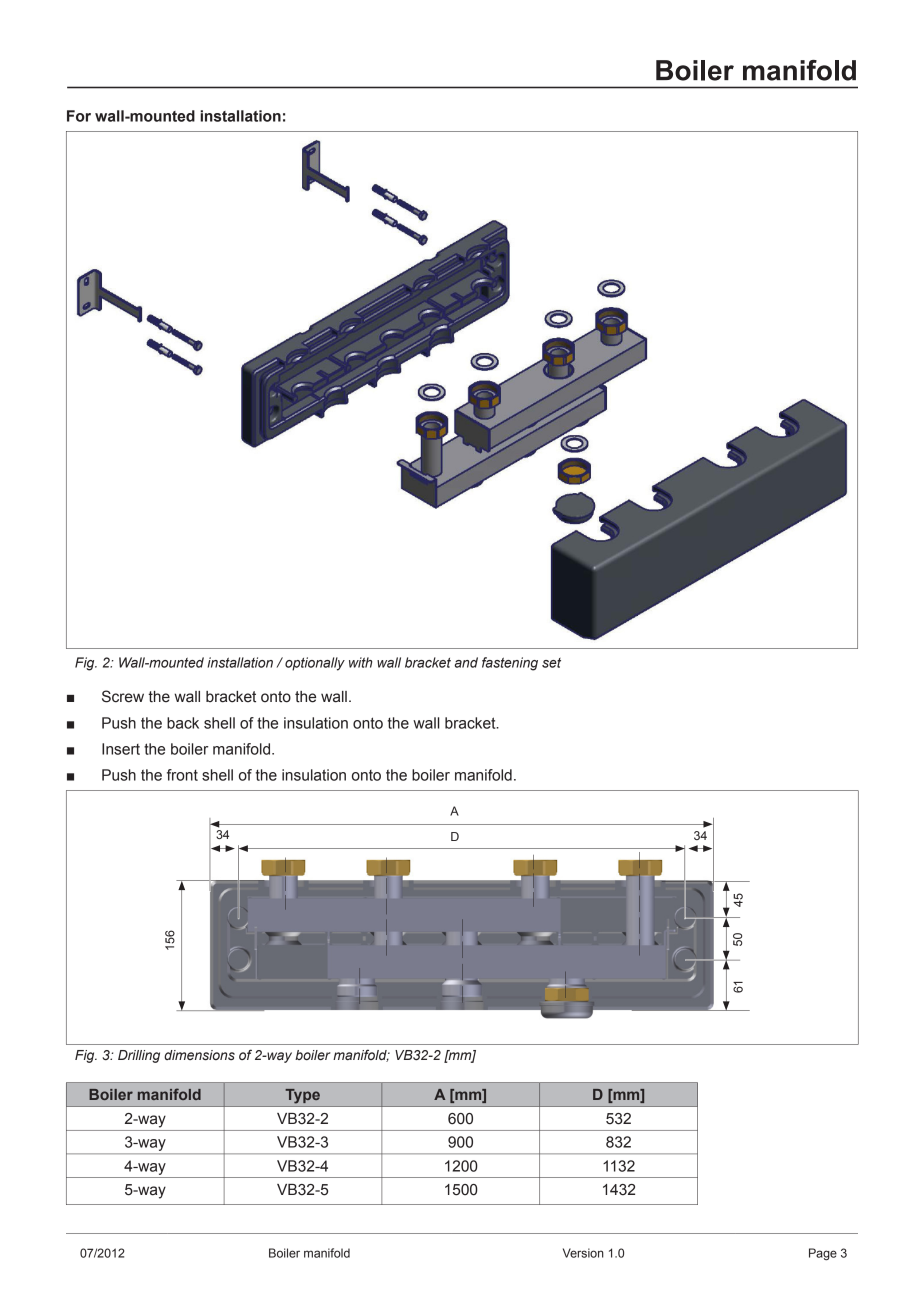 The height and width of the screenshot is (1308, 924). I want to click on optionally, so click(315, 664).
